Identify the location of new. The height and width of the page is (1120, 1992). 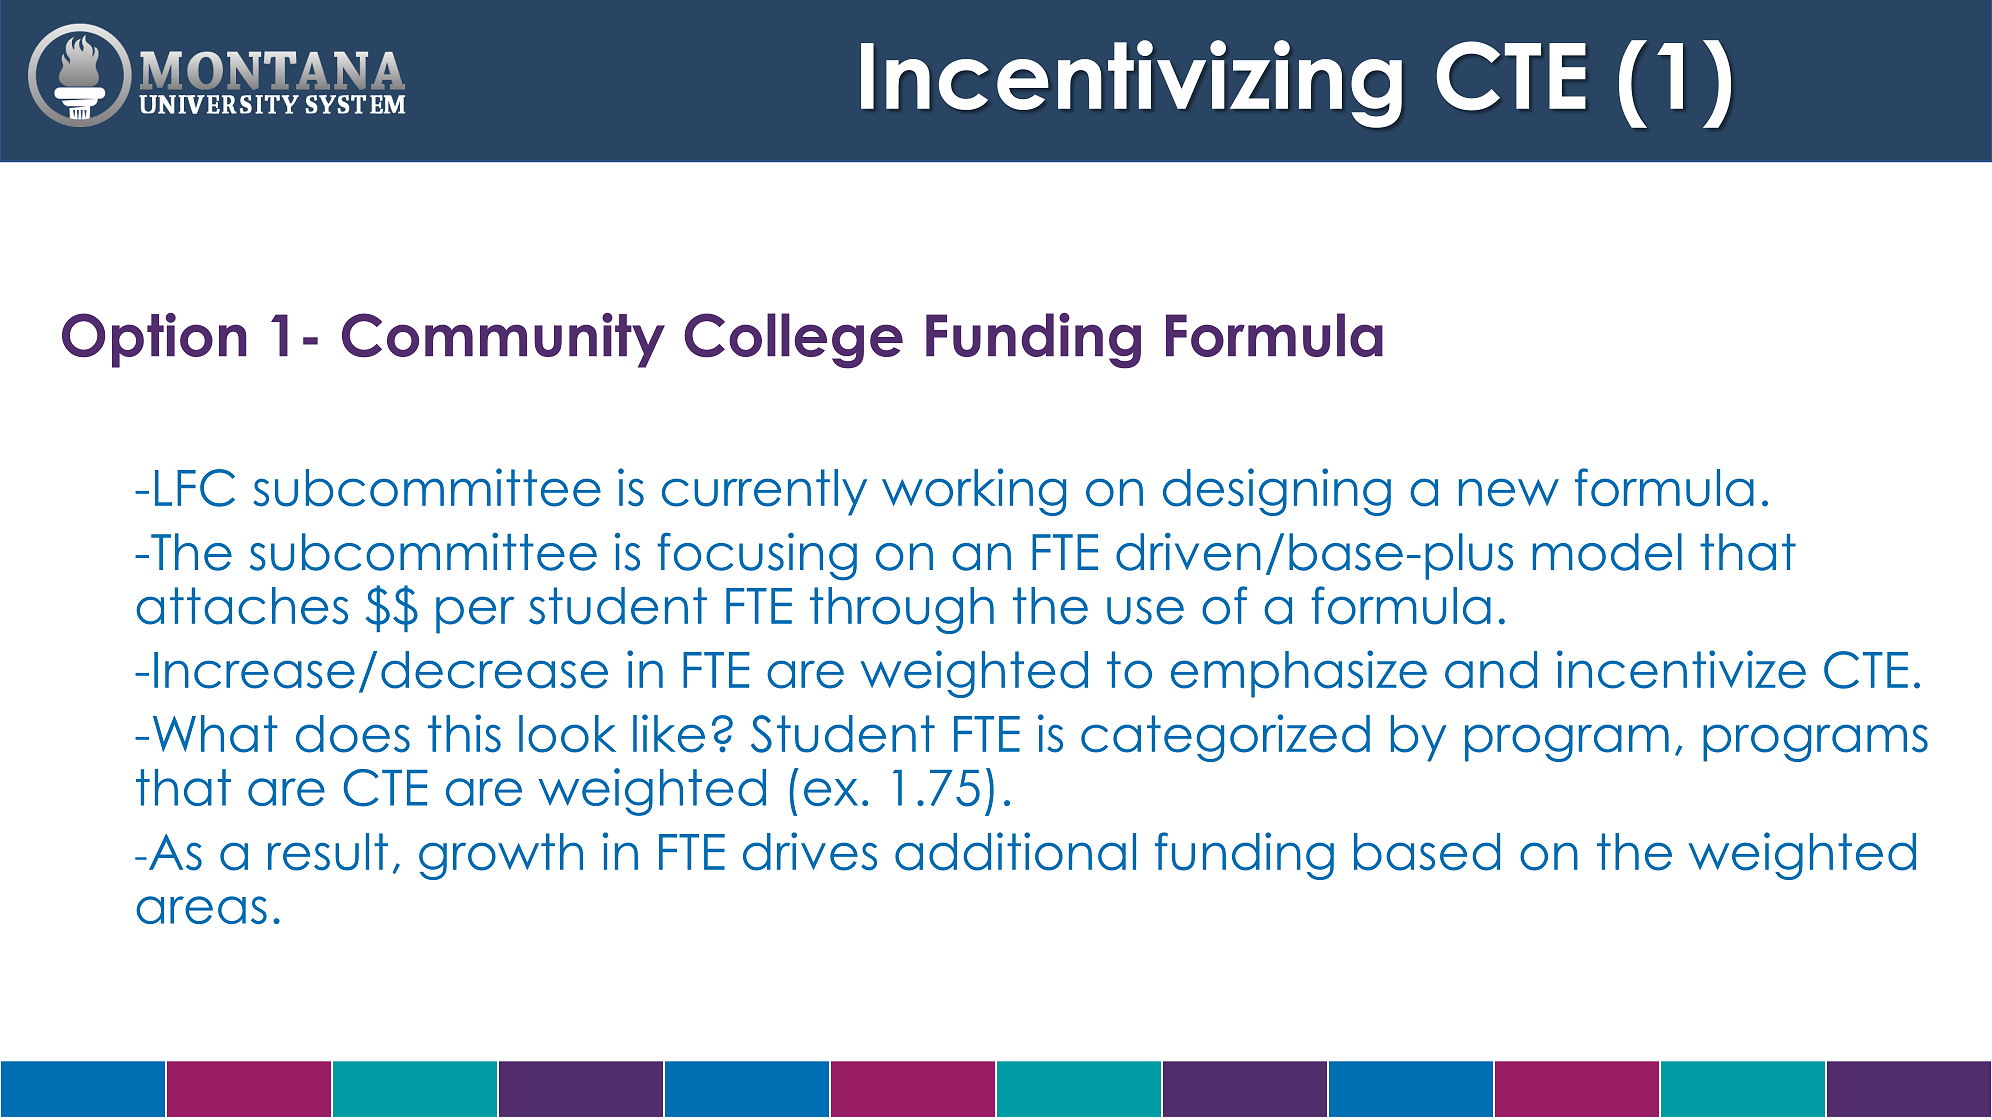
(1509, 492).
